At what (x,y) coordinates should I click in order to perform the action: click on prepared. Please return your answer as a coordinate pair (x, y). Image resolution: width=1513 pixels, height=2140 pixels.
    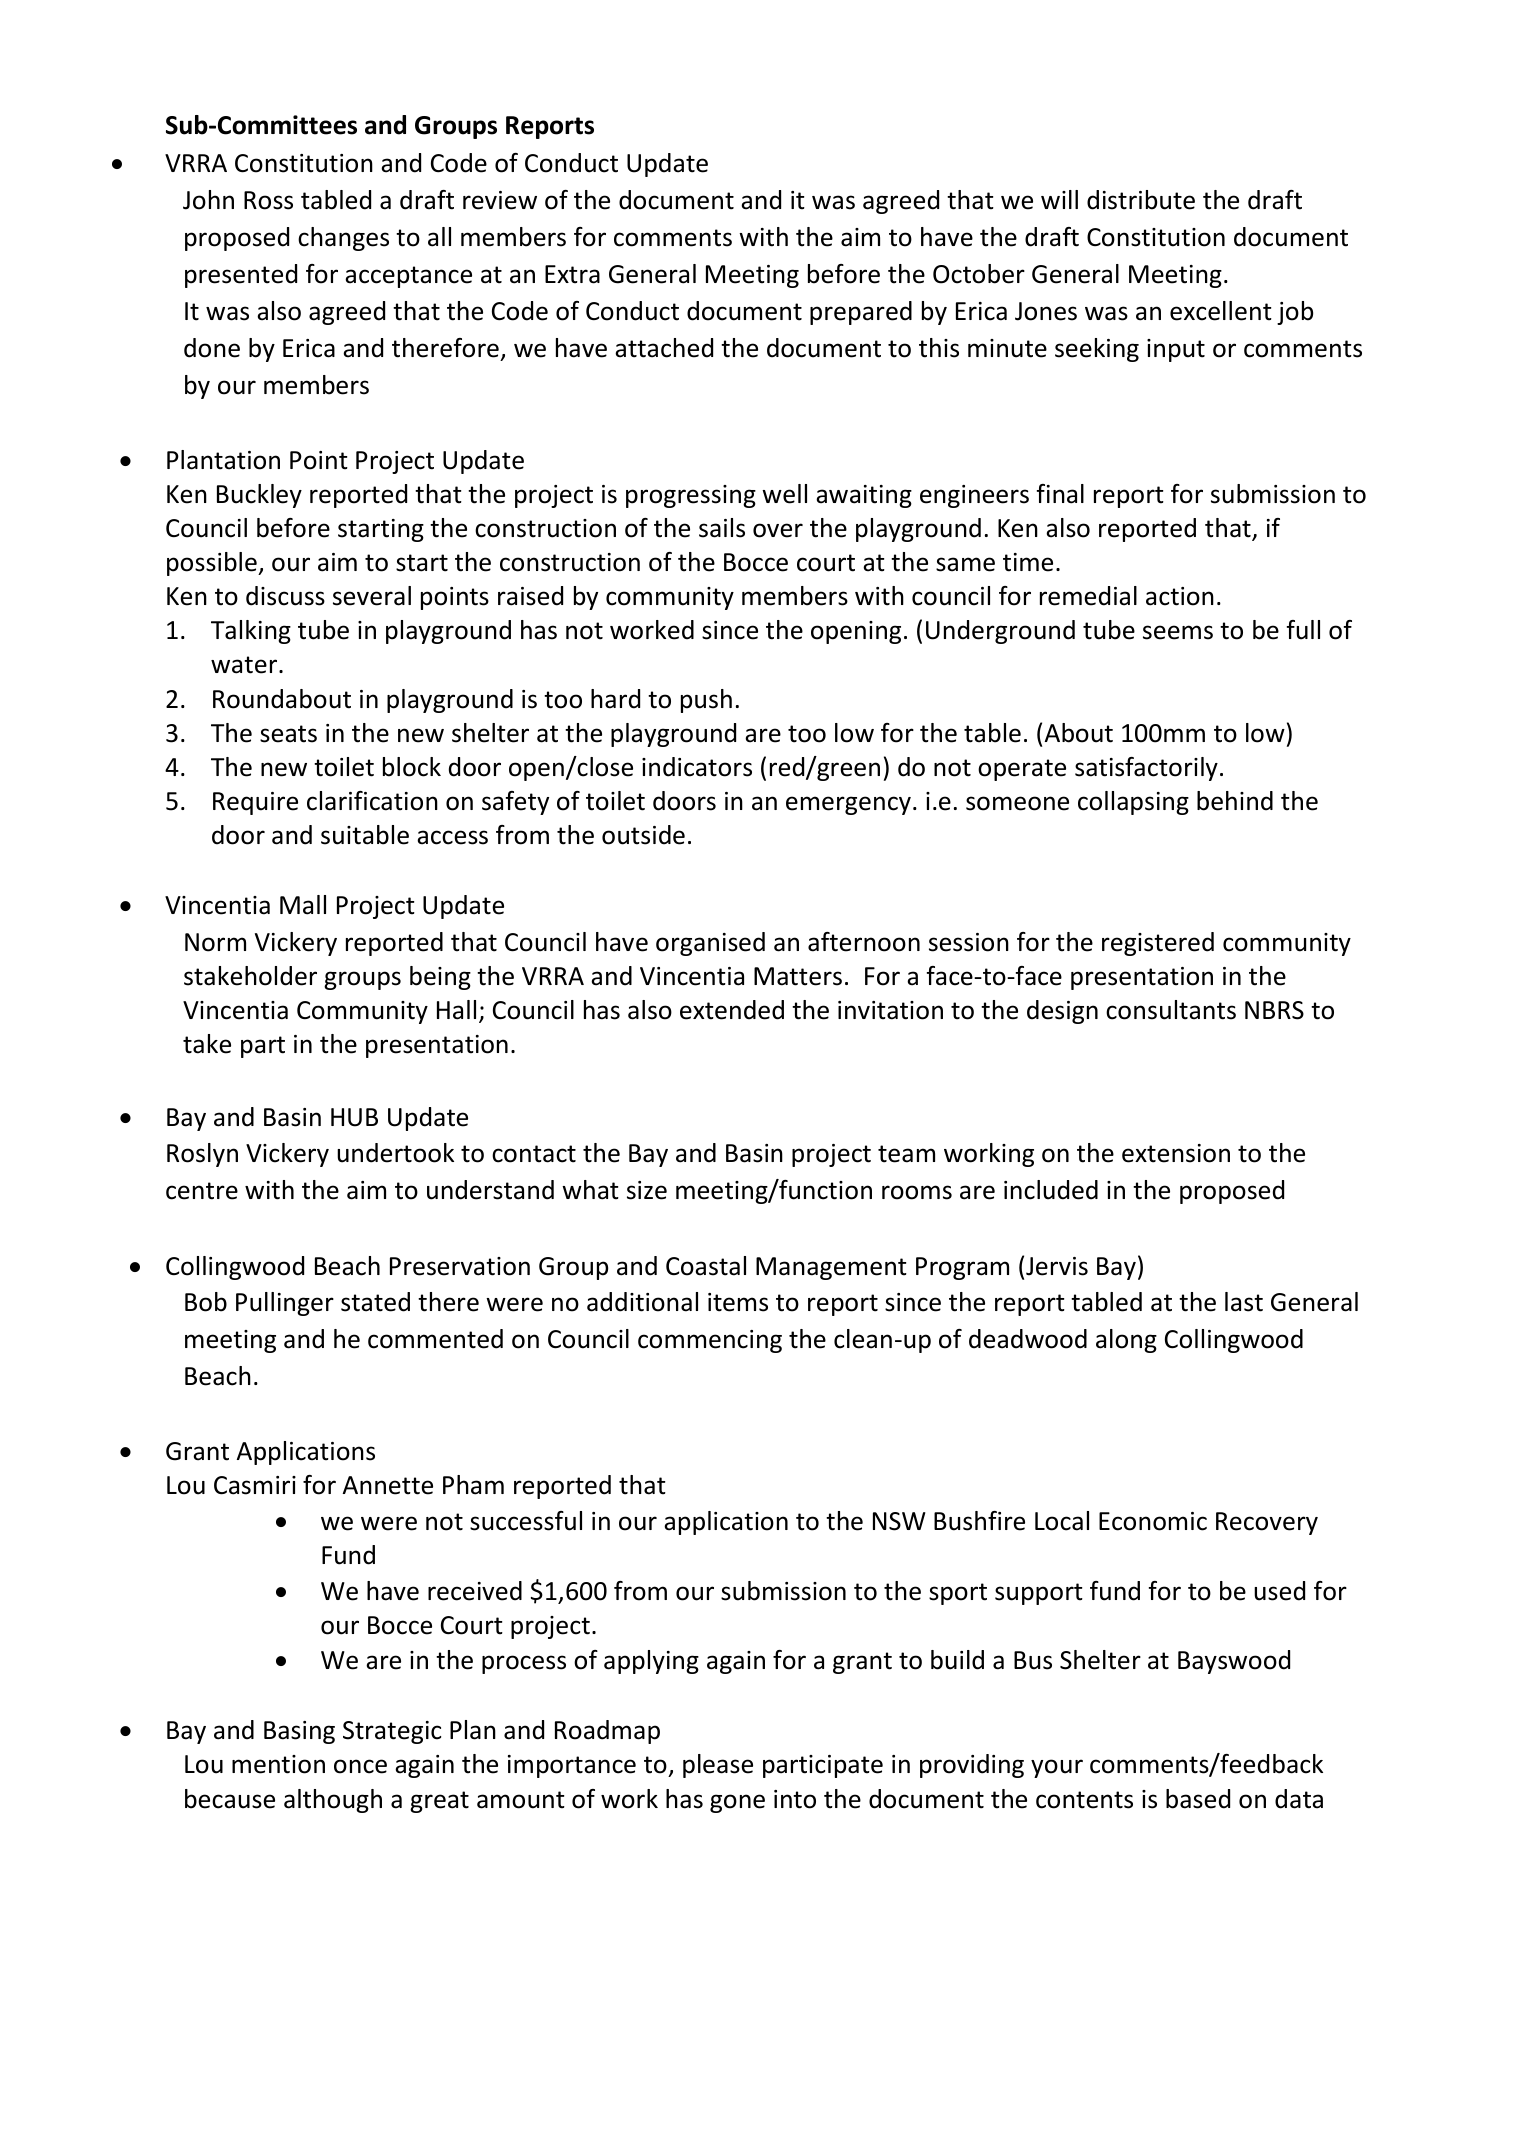
    Looking at the image, I should click on (861, 313).
